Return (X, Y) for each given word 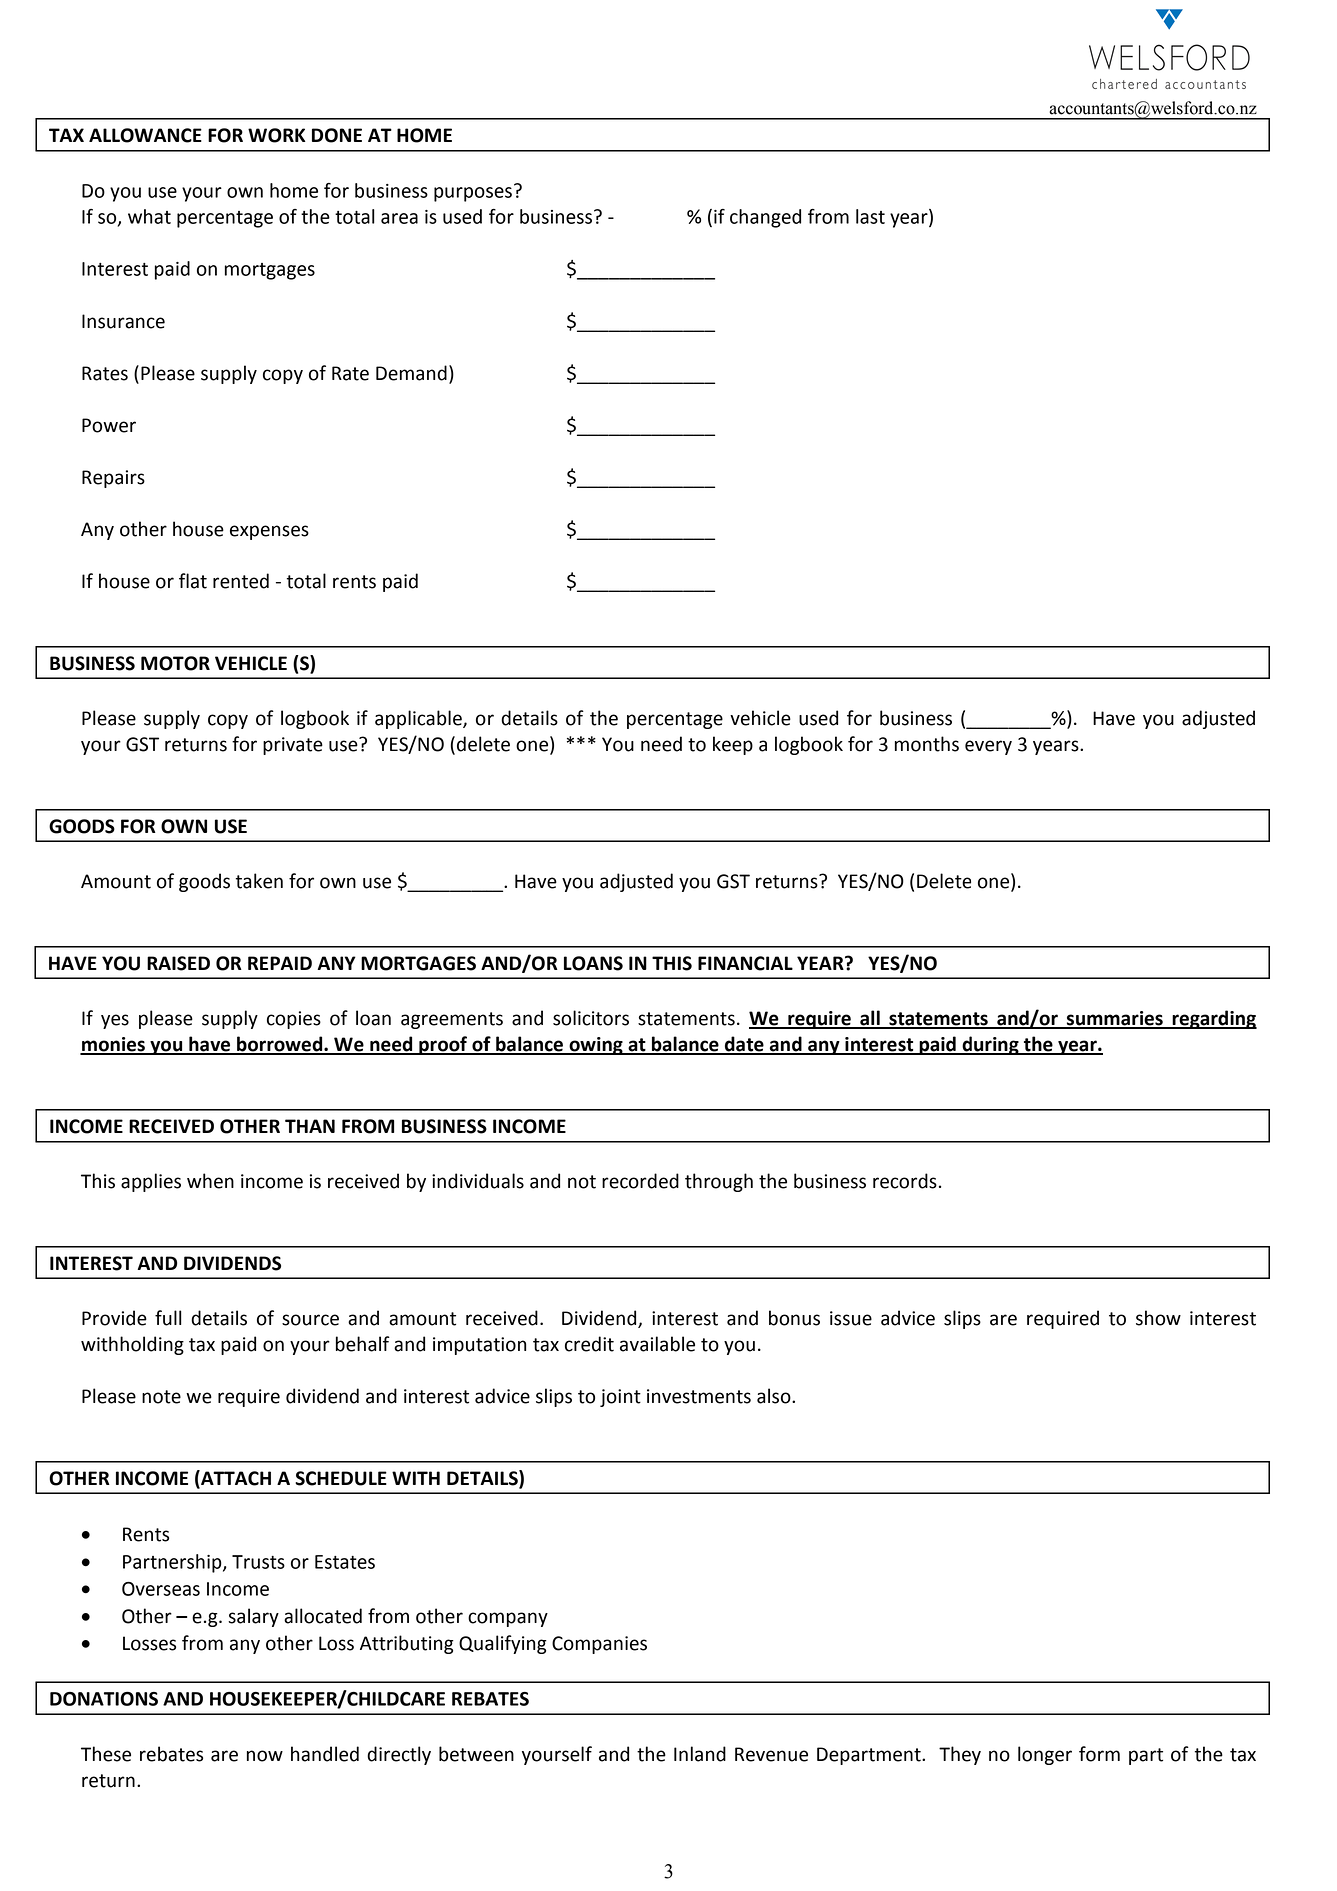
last (870, 216)
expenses (269, 532)
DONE (337, 135)
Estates (345, 1562)
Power (109, 425)
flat (193, 581)
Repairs (113, 479)
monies (113, 1045)
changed (765, 218)
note (161, 1397)
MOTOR (175, 663)
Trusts (258, 1562)
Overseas (161, 1589)
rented (241, 581)
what (149, 216)
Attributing (407, 1644)
